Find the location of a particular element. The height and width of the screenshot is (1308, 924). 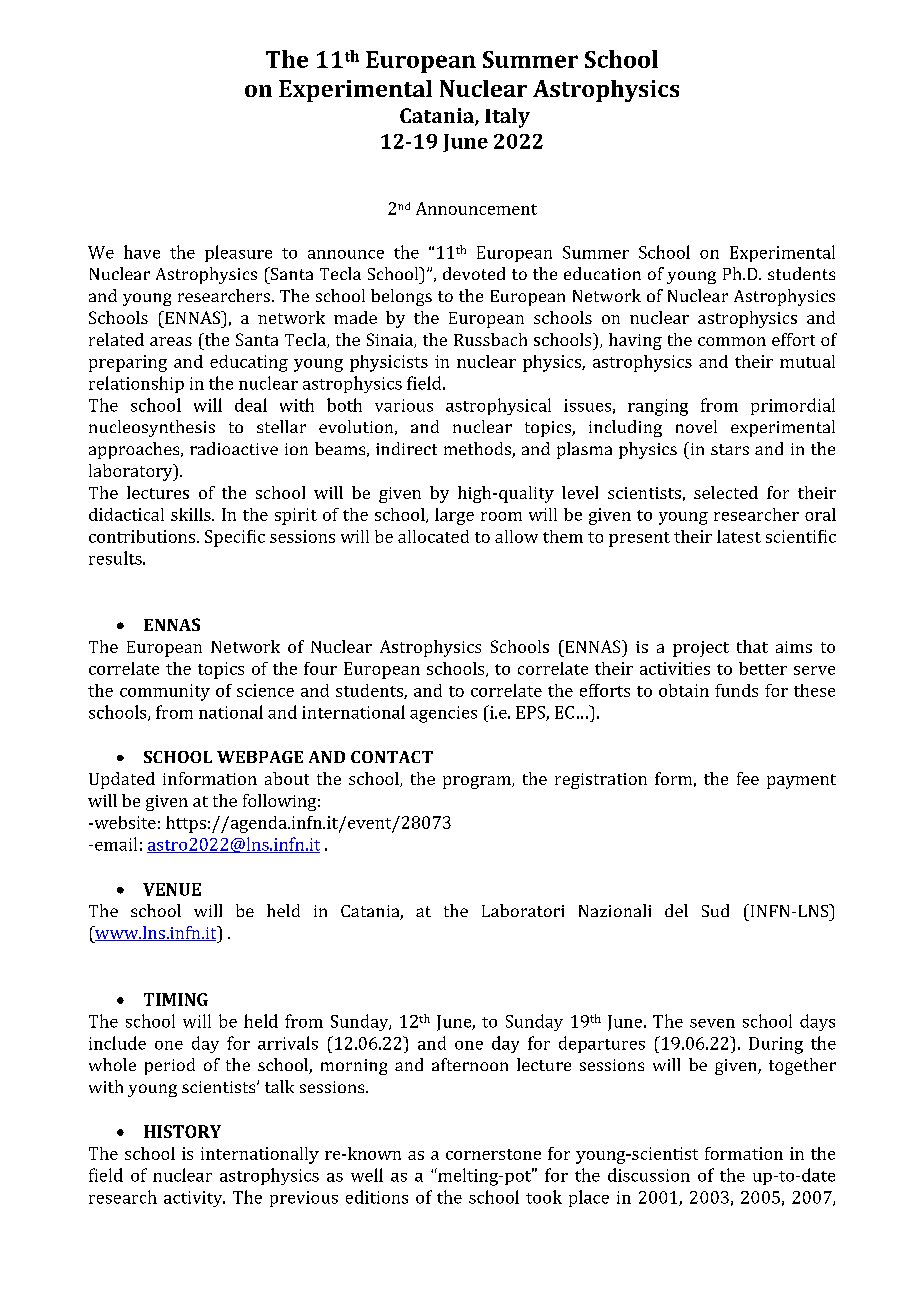

community is located at coordinates (165, 692).
